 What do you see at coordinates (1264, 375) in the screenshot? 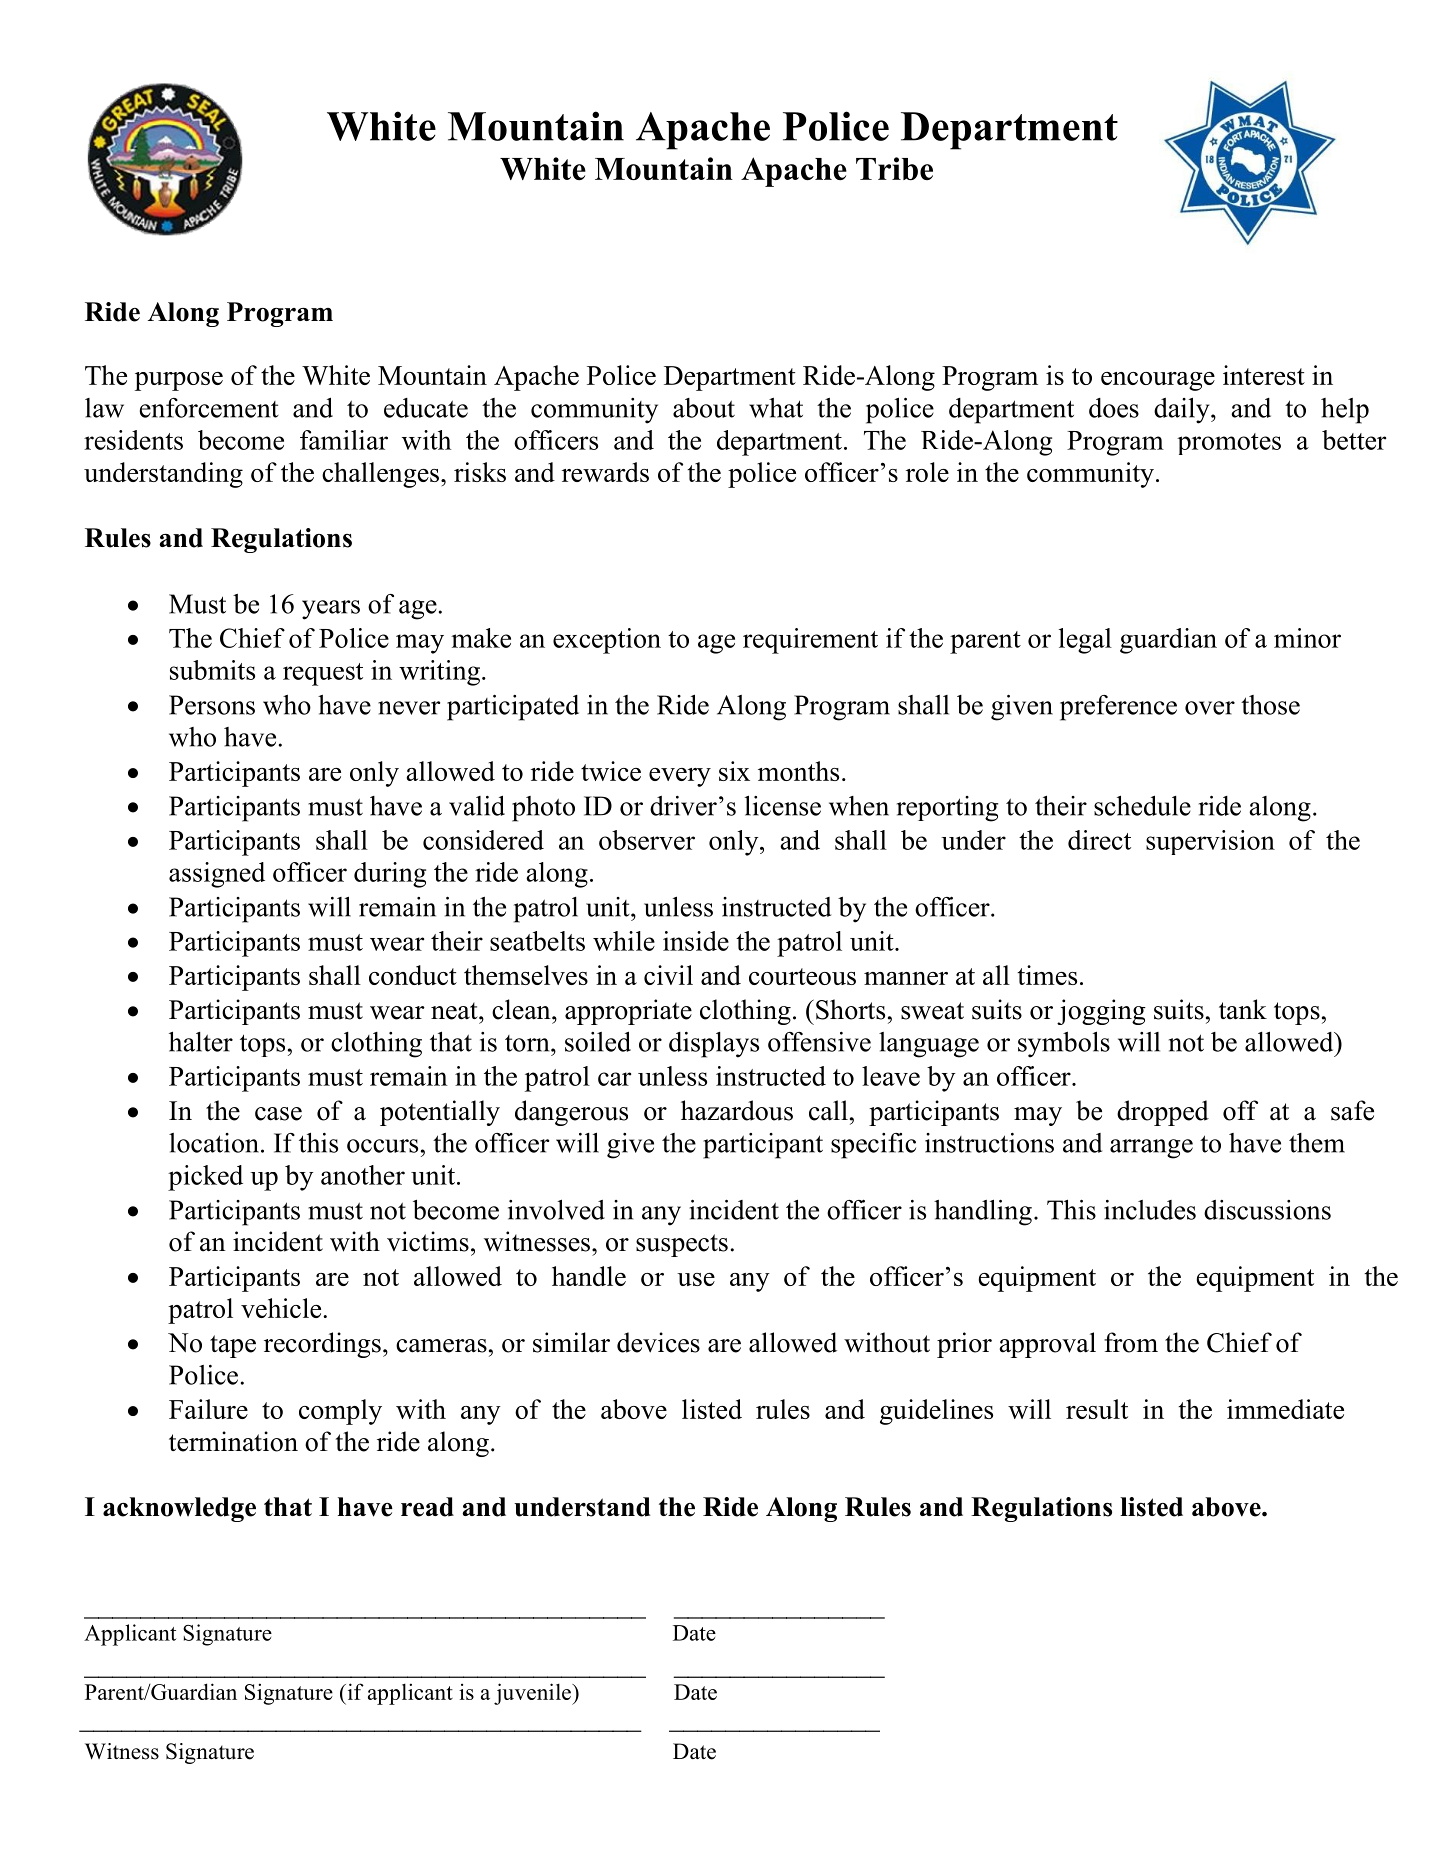
I see `interest` at bounding box center [1264, 375].
